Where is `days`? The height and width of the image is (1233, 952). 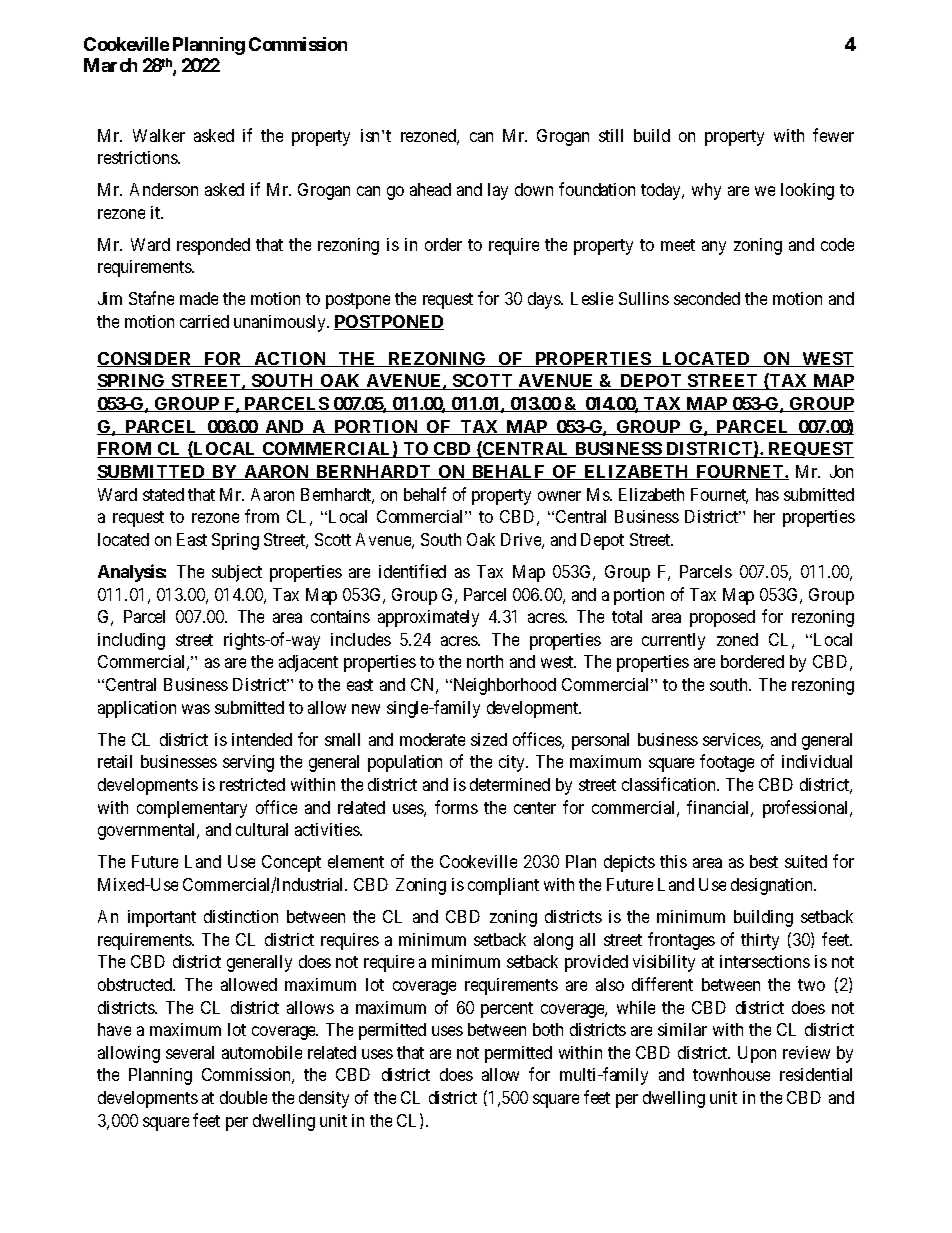 days is located at coordinates (545, 300).
